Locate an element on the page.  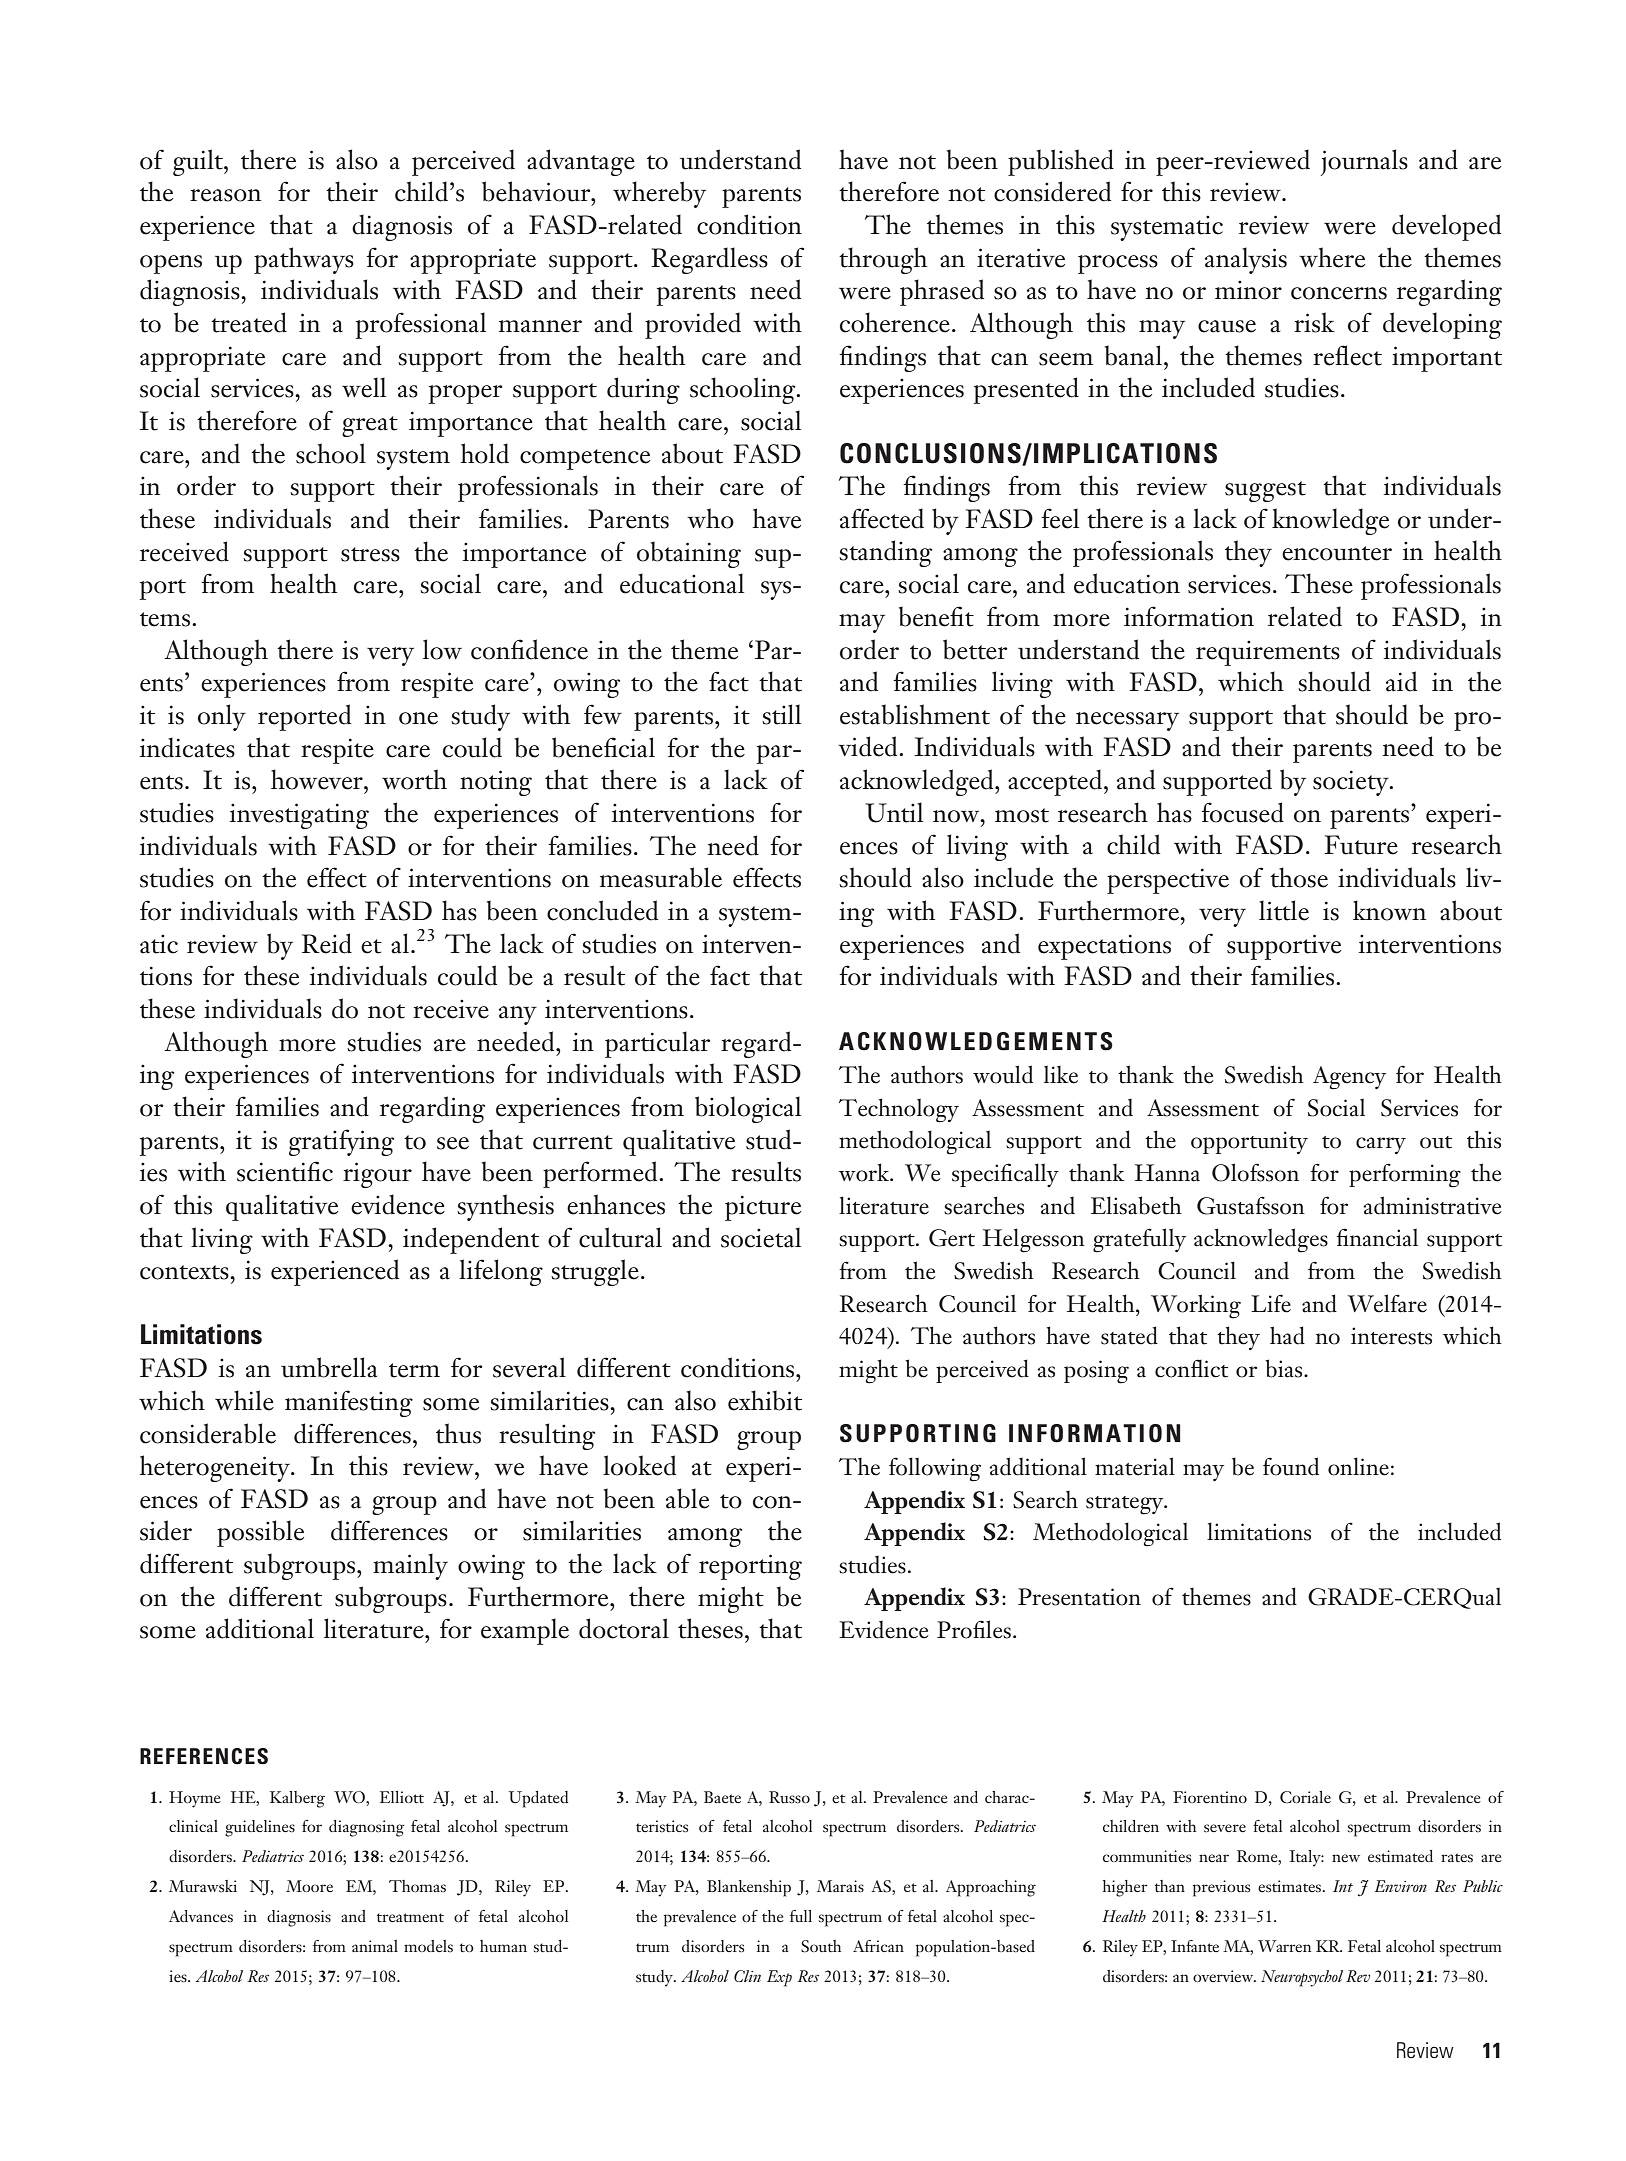
Agency is located at coordinates (1349, 1078).
